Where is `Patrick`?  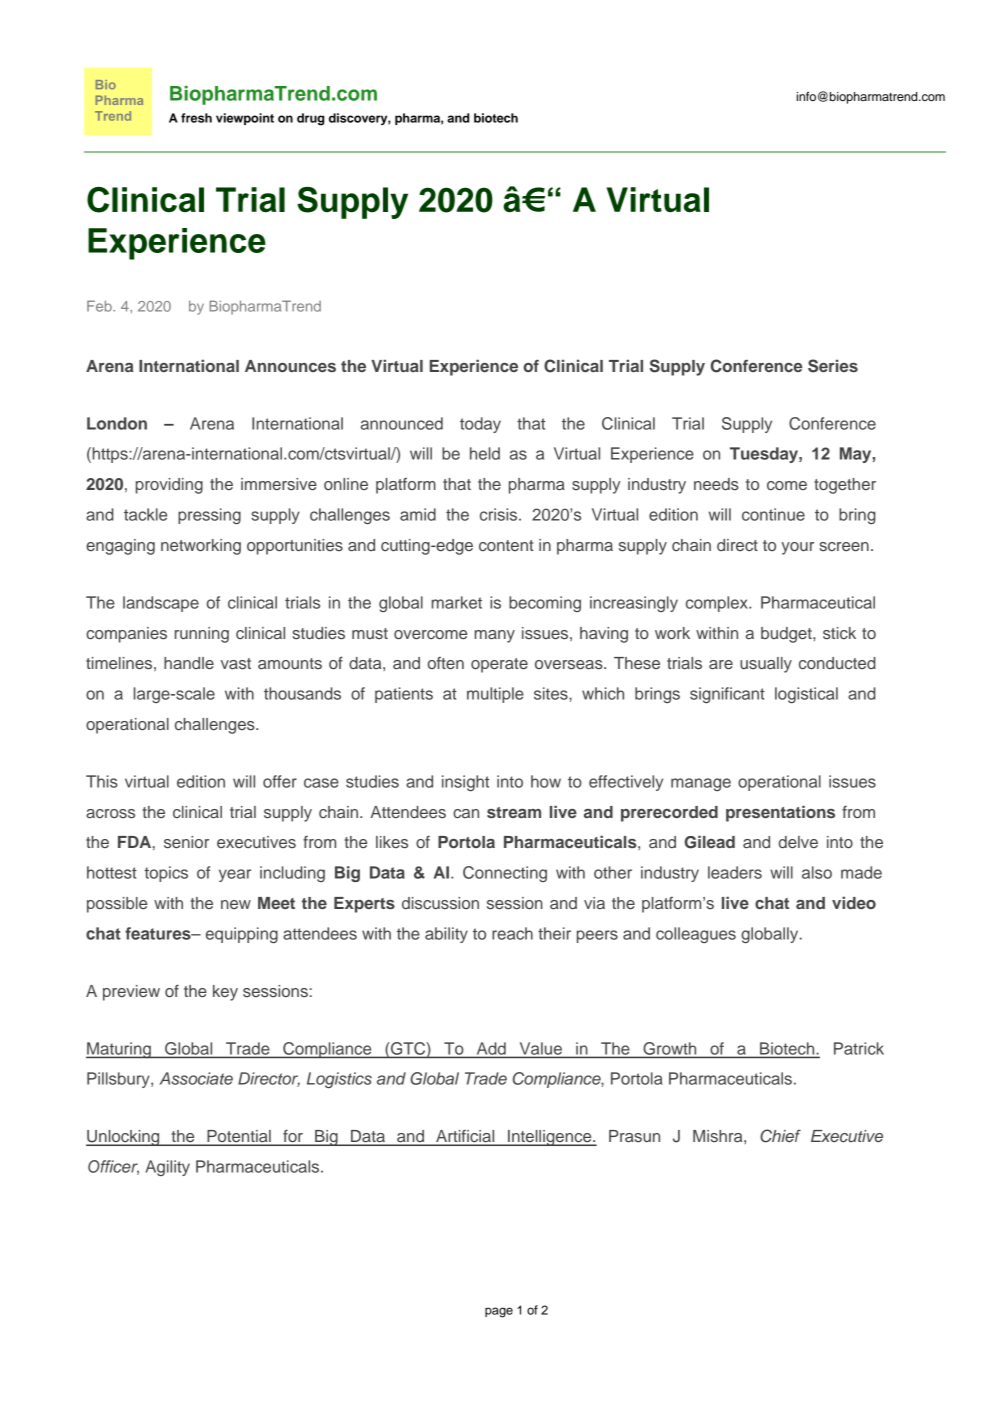
Patrick is located at coordinates (859, 1048).
